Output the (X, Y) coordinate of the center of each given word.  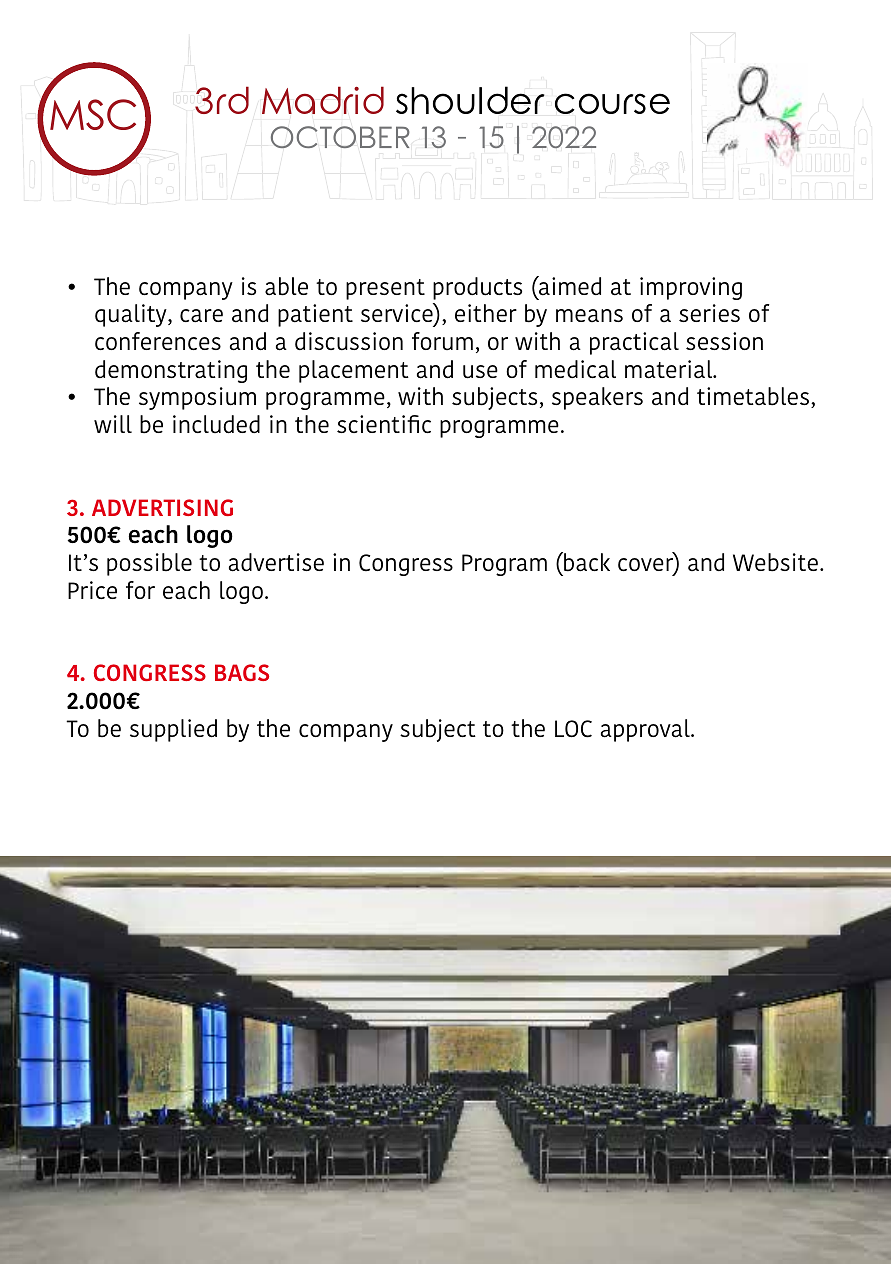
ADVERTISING (162, 507)
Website (775, 562)
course (612, 103)
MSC (93, 114)
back (586, 562)
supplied (173, 730)
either (486, 313)
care (201, 316)
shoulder (470, 100)
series (709, 313)
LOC (573, 729)
